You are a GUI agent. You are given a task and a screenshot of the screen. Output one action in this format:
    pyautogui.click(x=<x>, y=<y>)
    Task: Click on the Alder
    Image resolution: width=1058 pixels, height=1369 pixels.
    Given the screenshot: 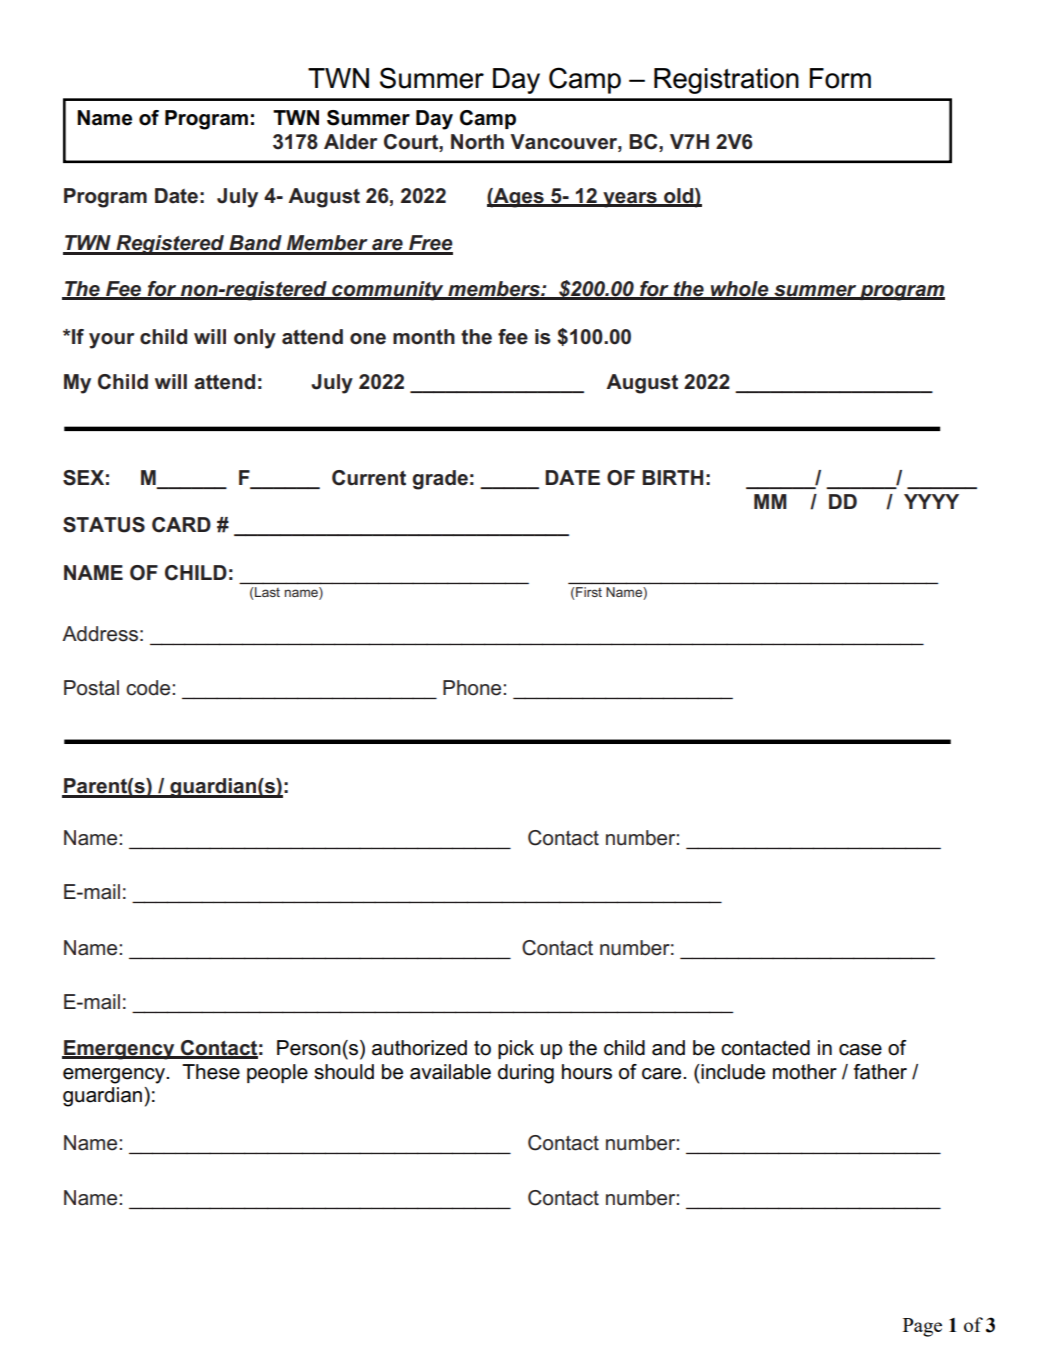 What is the action you would take?
    pyautogui.click(x=350, y=142)
